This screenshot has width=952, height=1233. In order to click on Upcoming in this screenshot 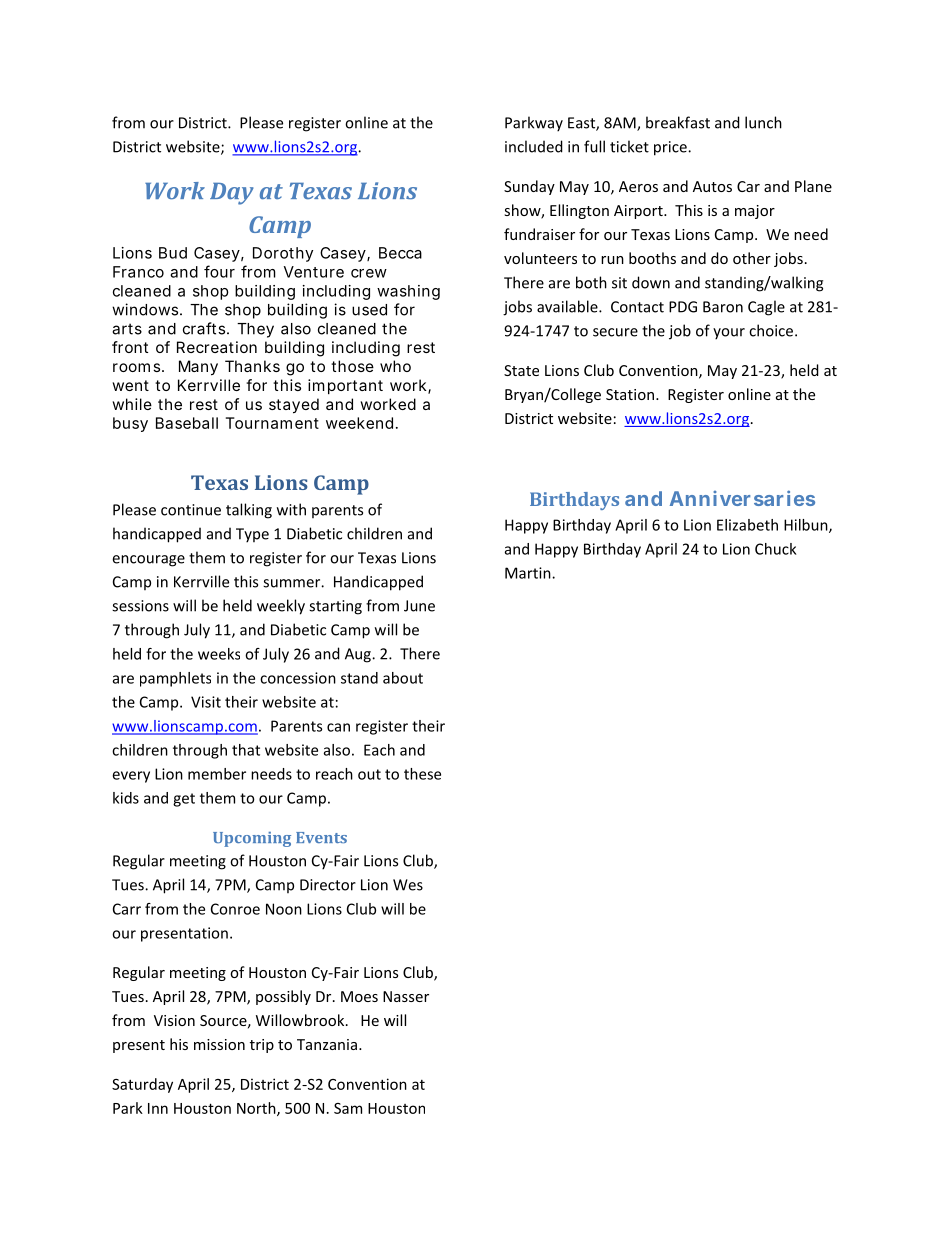, I will do `click(252, 839)`.
